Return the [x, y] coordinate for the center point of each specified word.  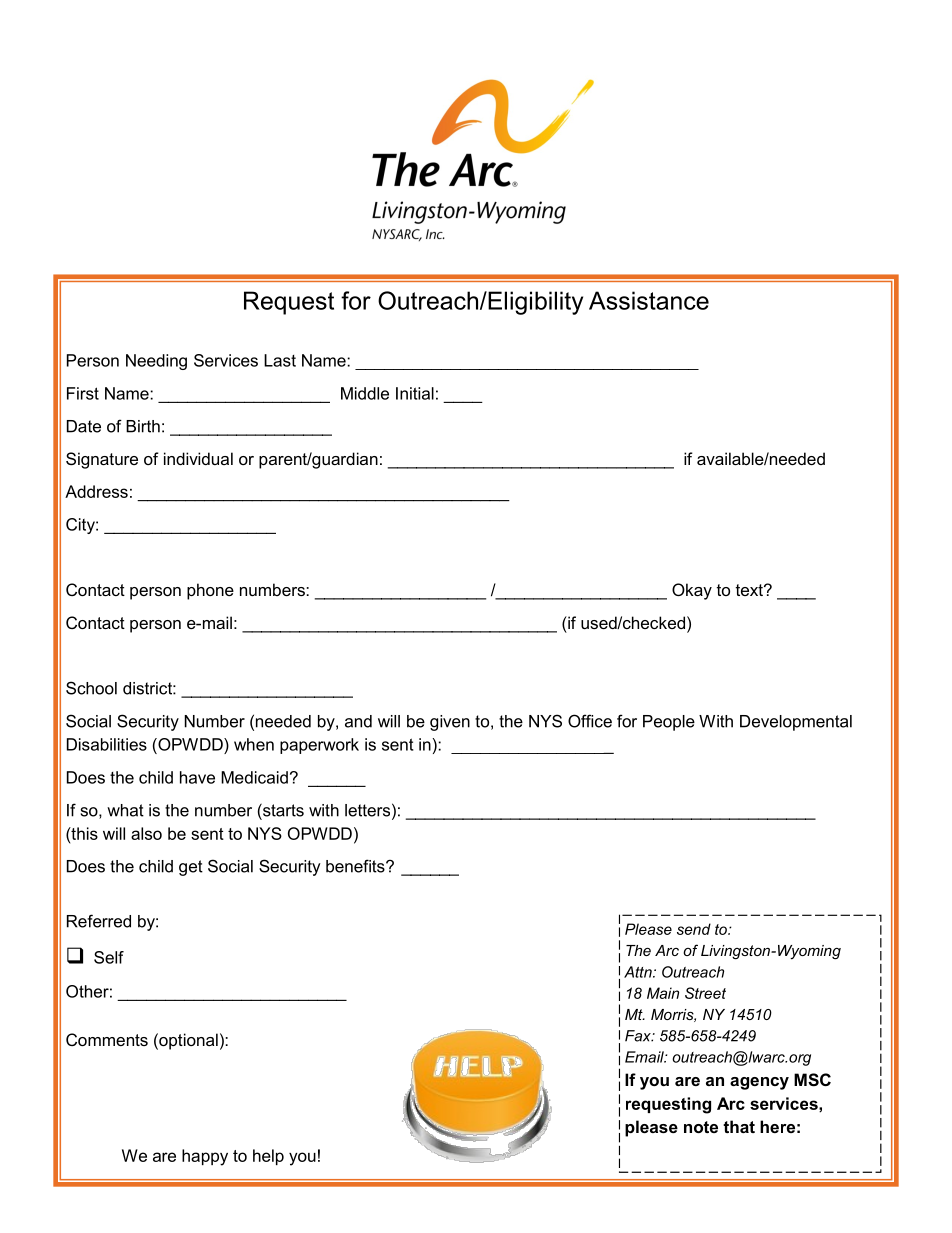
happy [205, 1157]
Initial [415, 393]
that [739, 1126]
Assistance [649, 300]
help [268, 1157]
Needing [156, 362]
